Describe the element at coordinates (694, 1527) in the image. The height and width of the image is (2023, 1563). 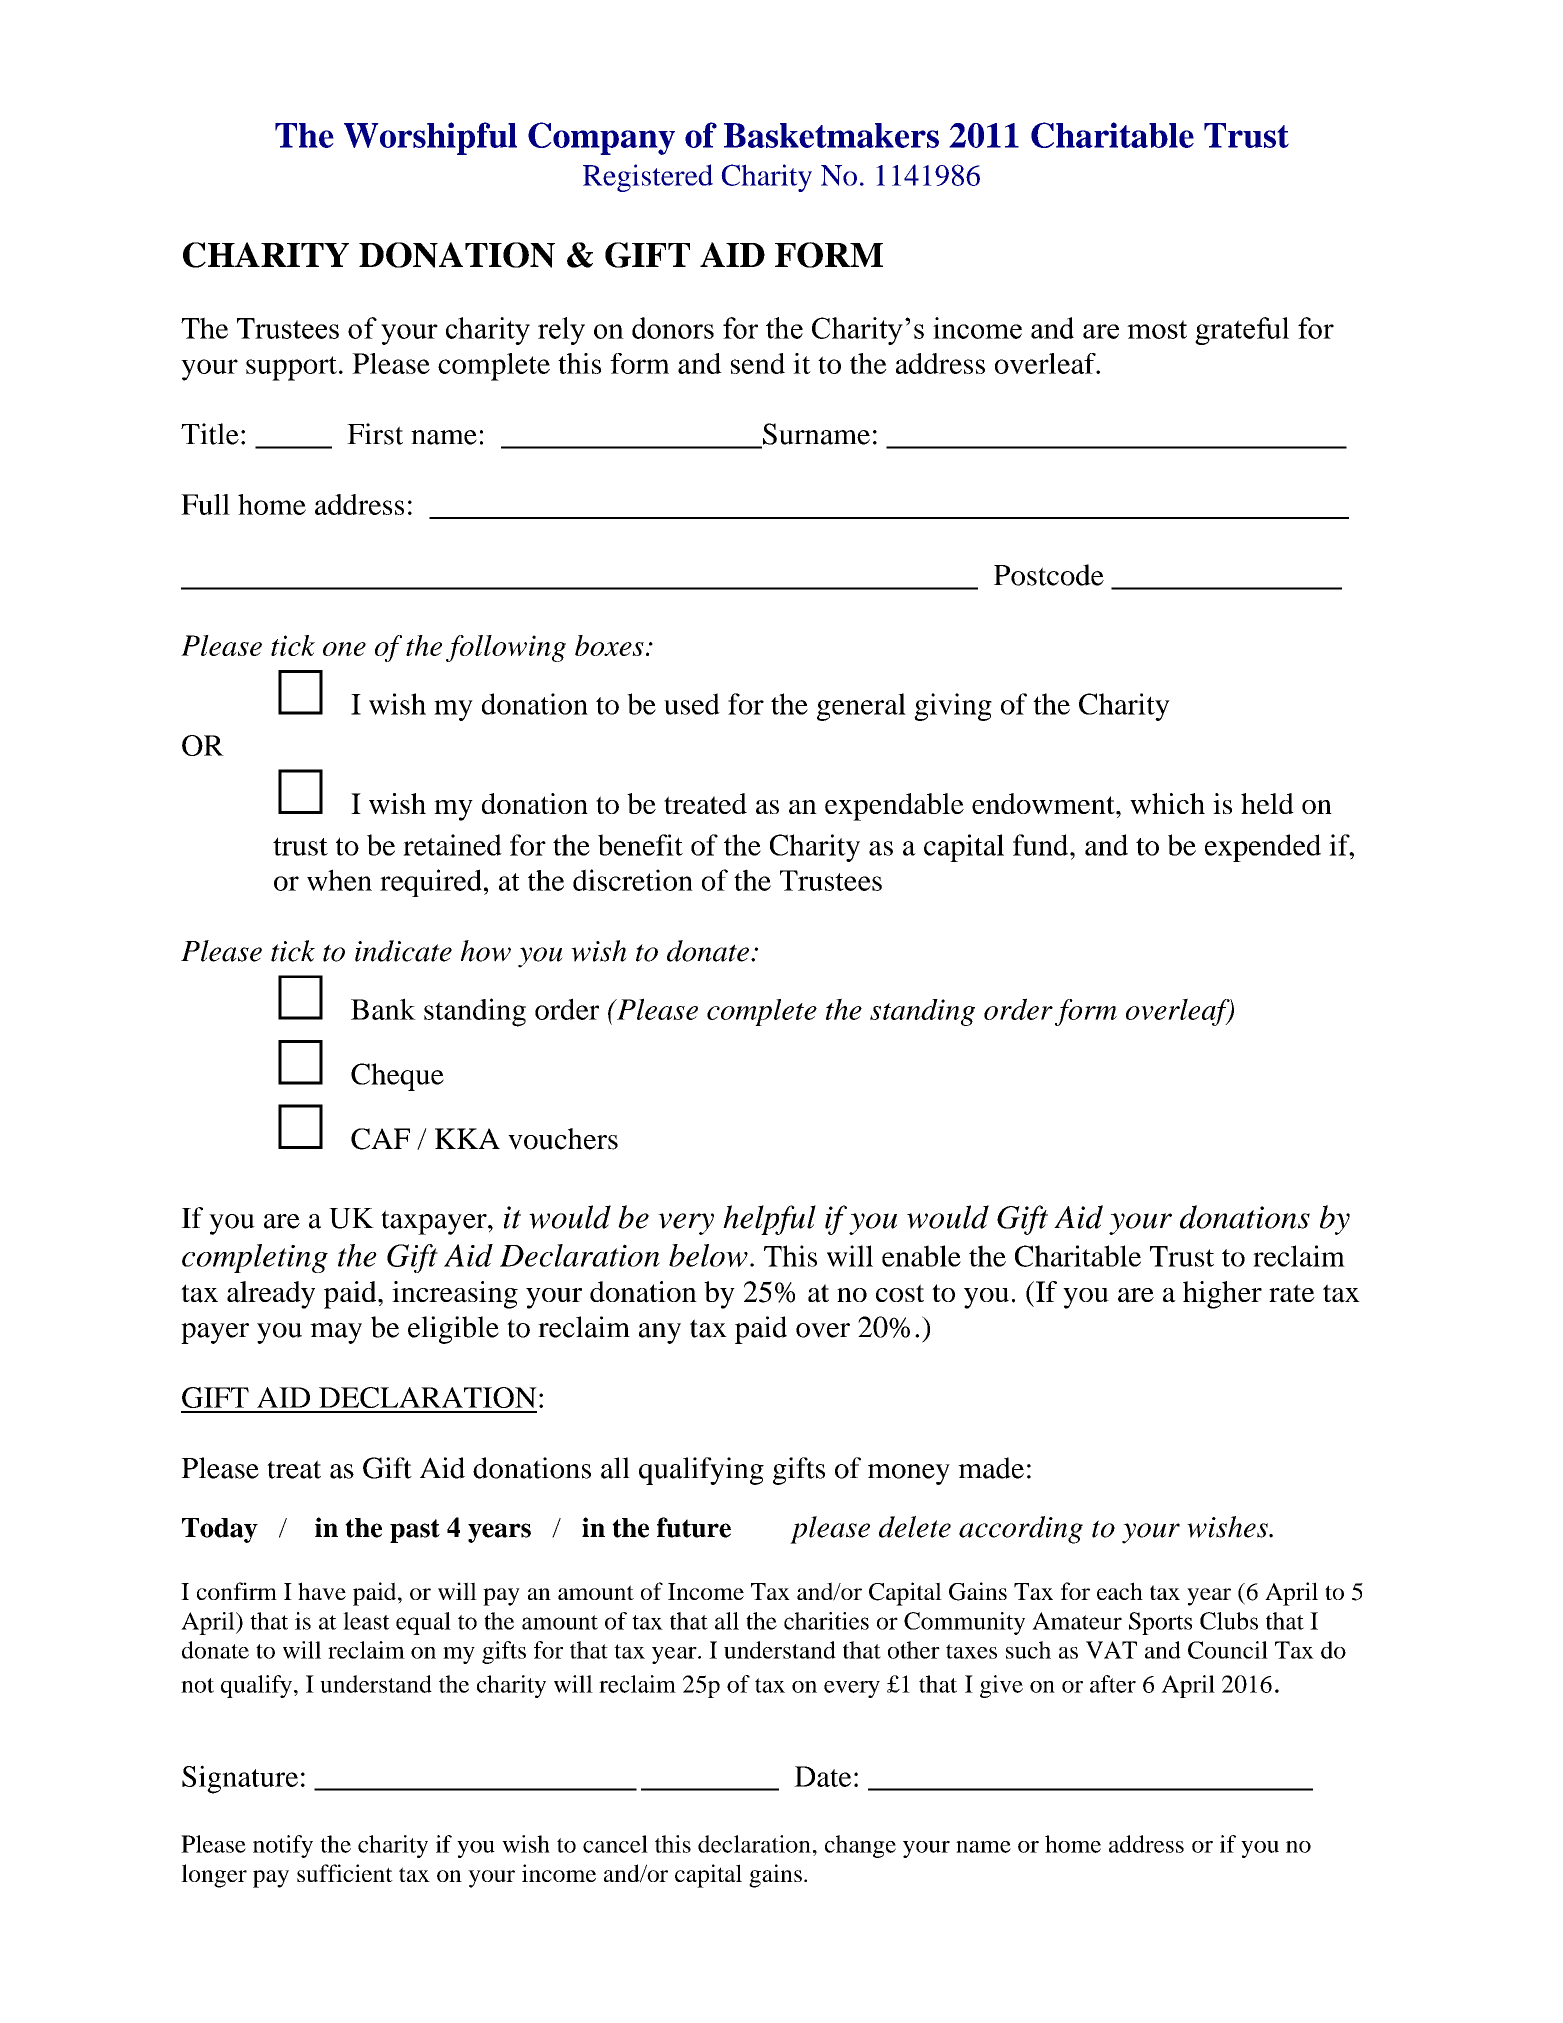
I see `future` at that location.
